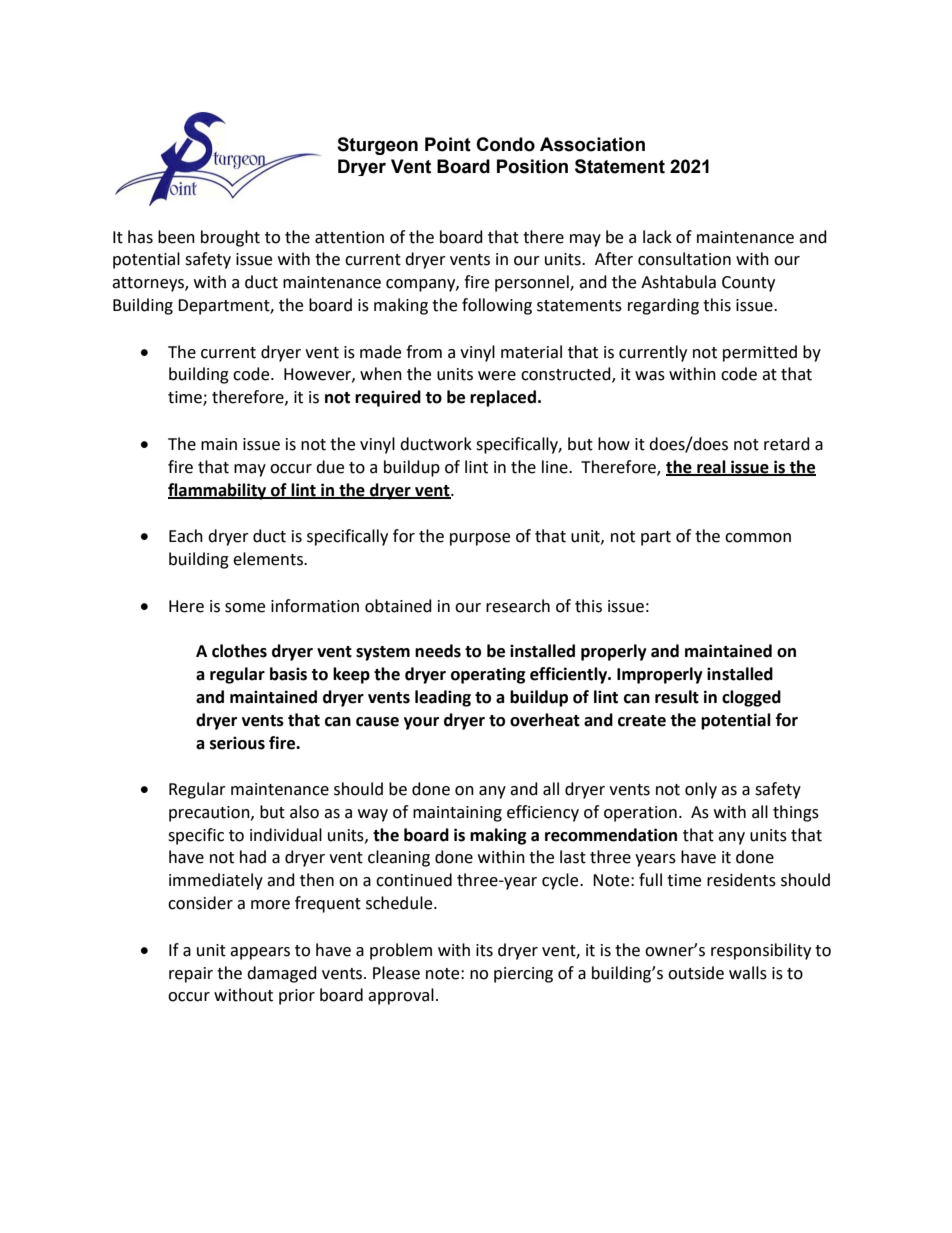  I want to click on Point, so click(448, 144).
